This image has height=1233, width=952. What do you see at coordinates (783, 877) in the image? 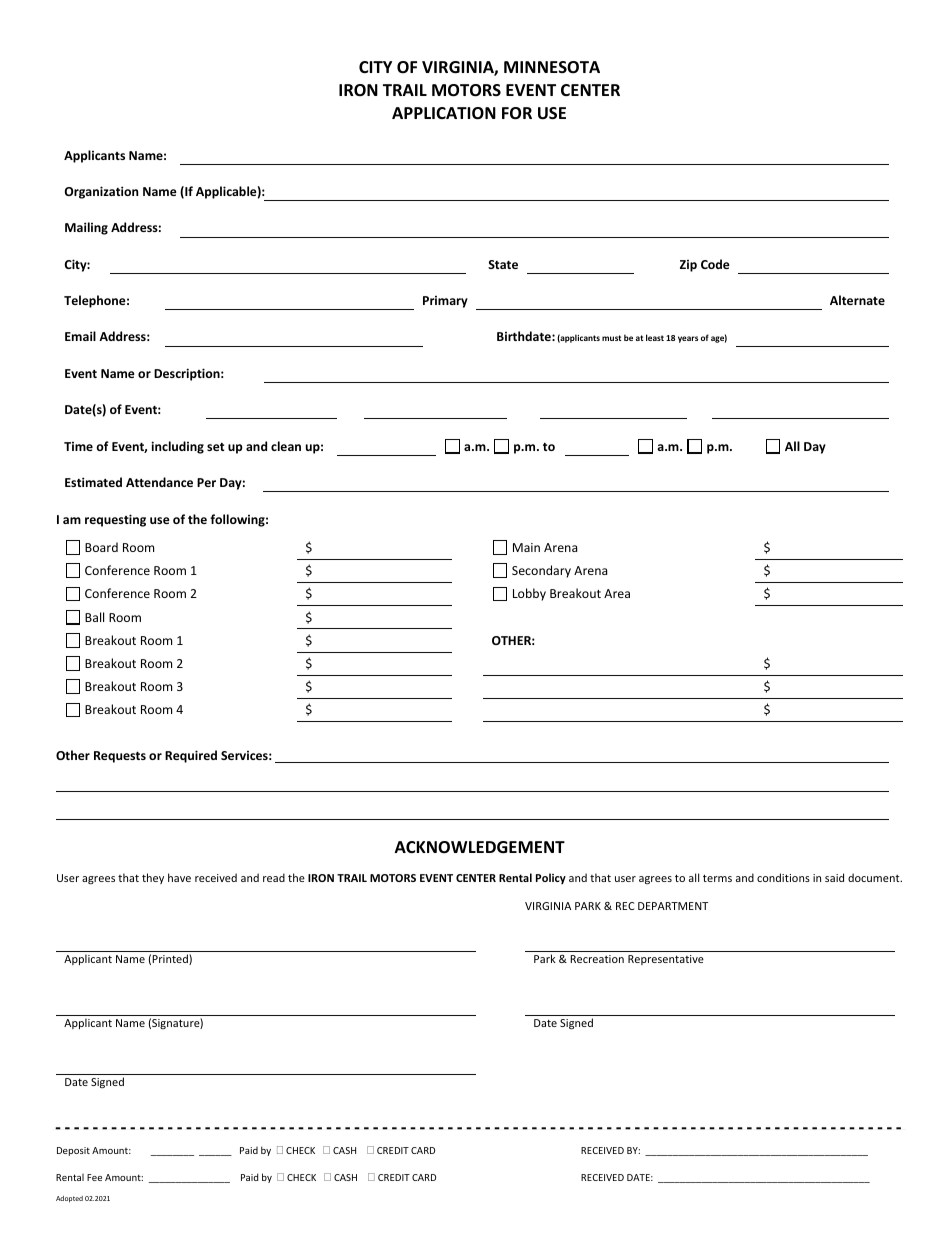
I see `conditions` at bounding box center [783, 877].
